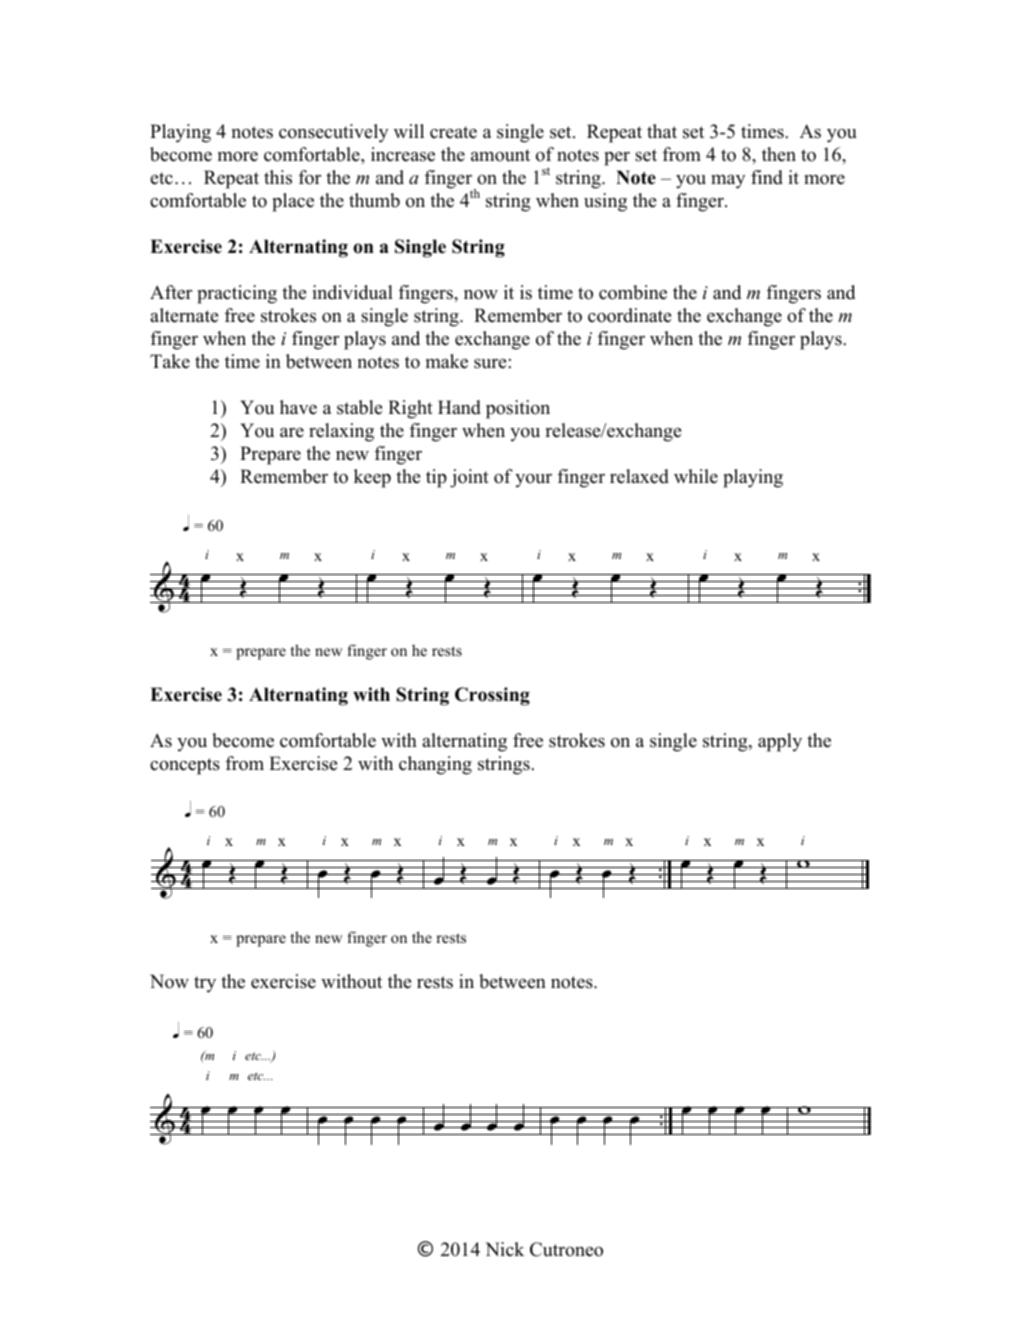 Image resolution: width=1021 pixels, height=1321 pixels. What do you see at coordinates (728, 182) in the page?
I see `may` at bounding box center [728, 182].
